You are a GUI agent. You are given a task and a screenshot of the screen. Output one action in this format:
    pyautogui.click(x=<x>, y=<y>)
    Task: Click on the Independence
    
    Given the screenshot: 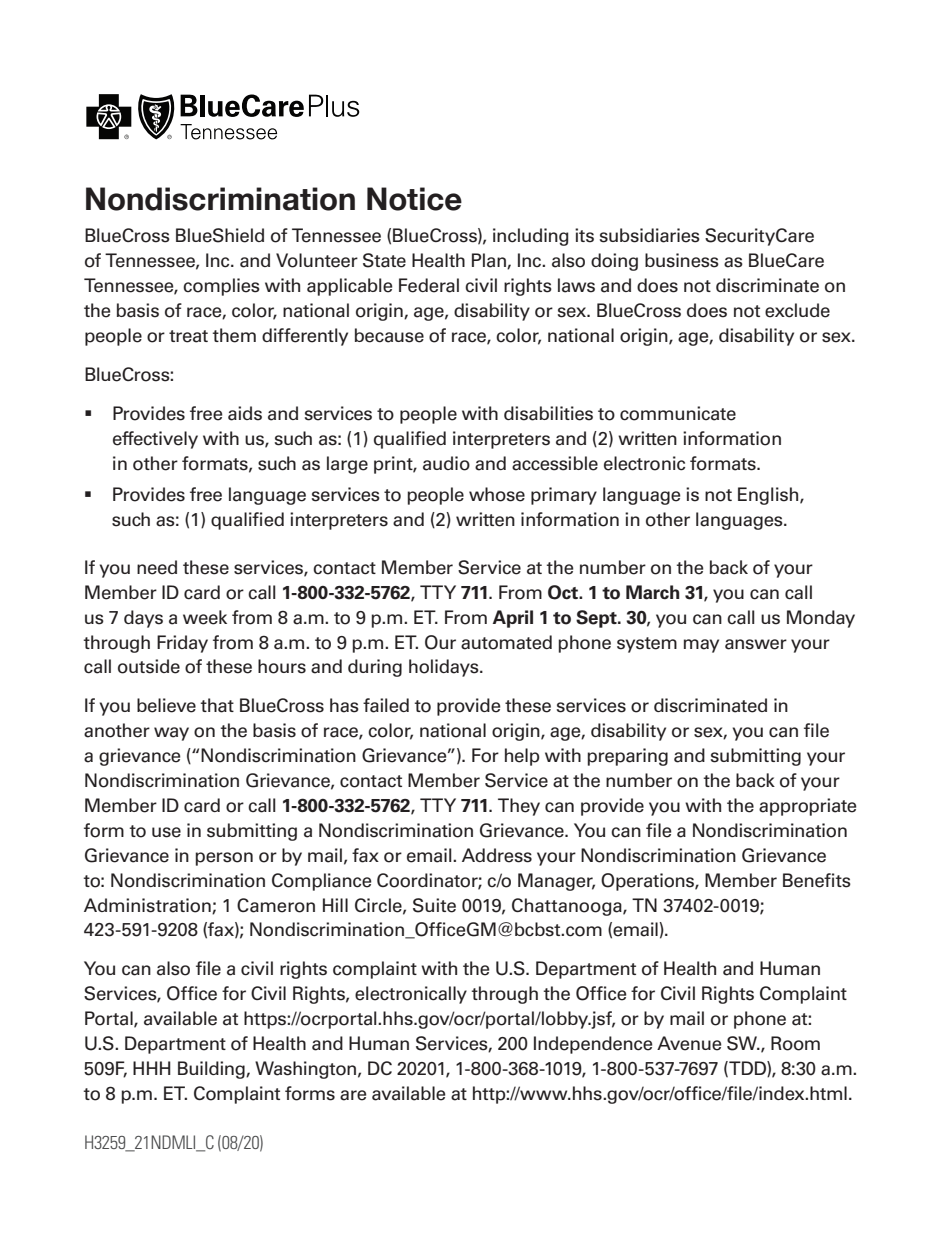 What is the action you would take?
    pyautogui.click(x=593, y=1045)
